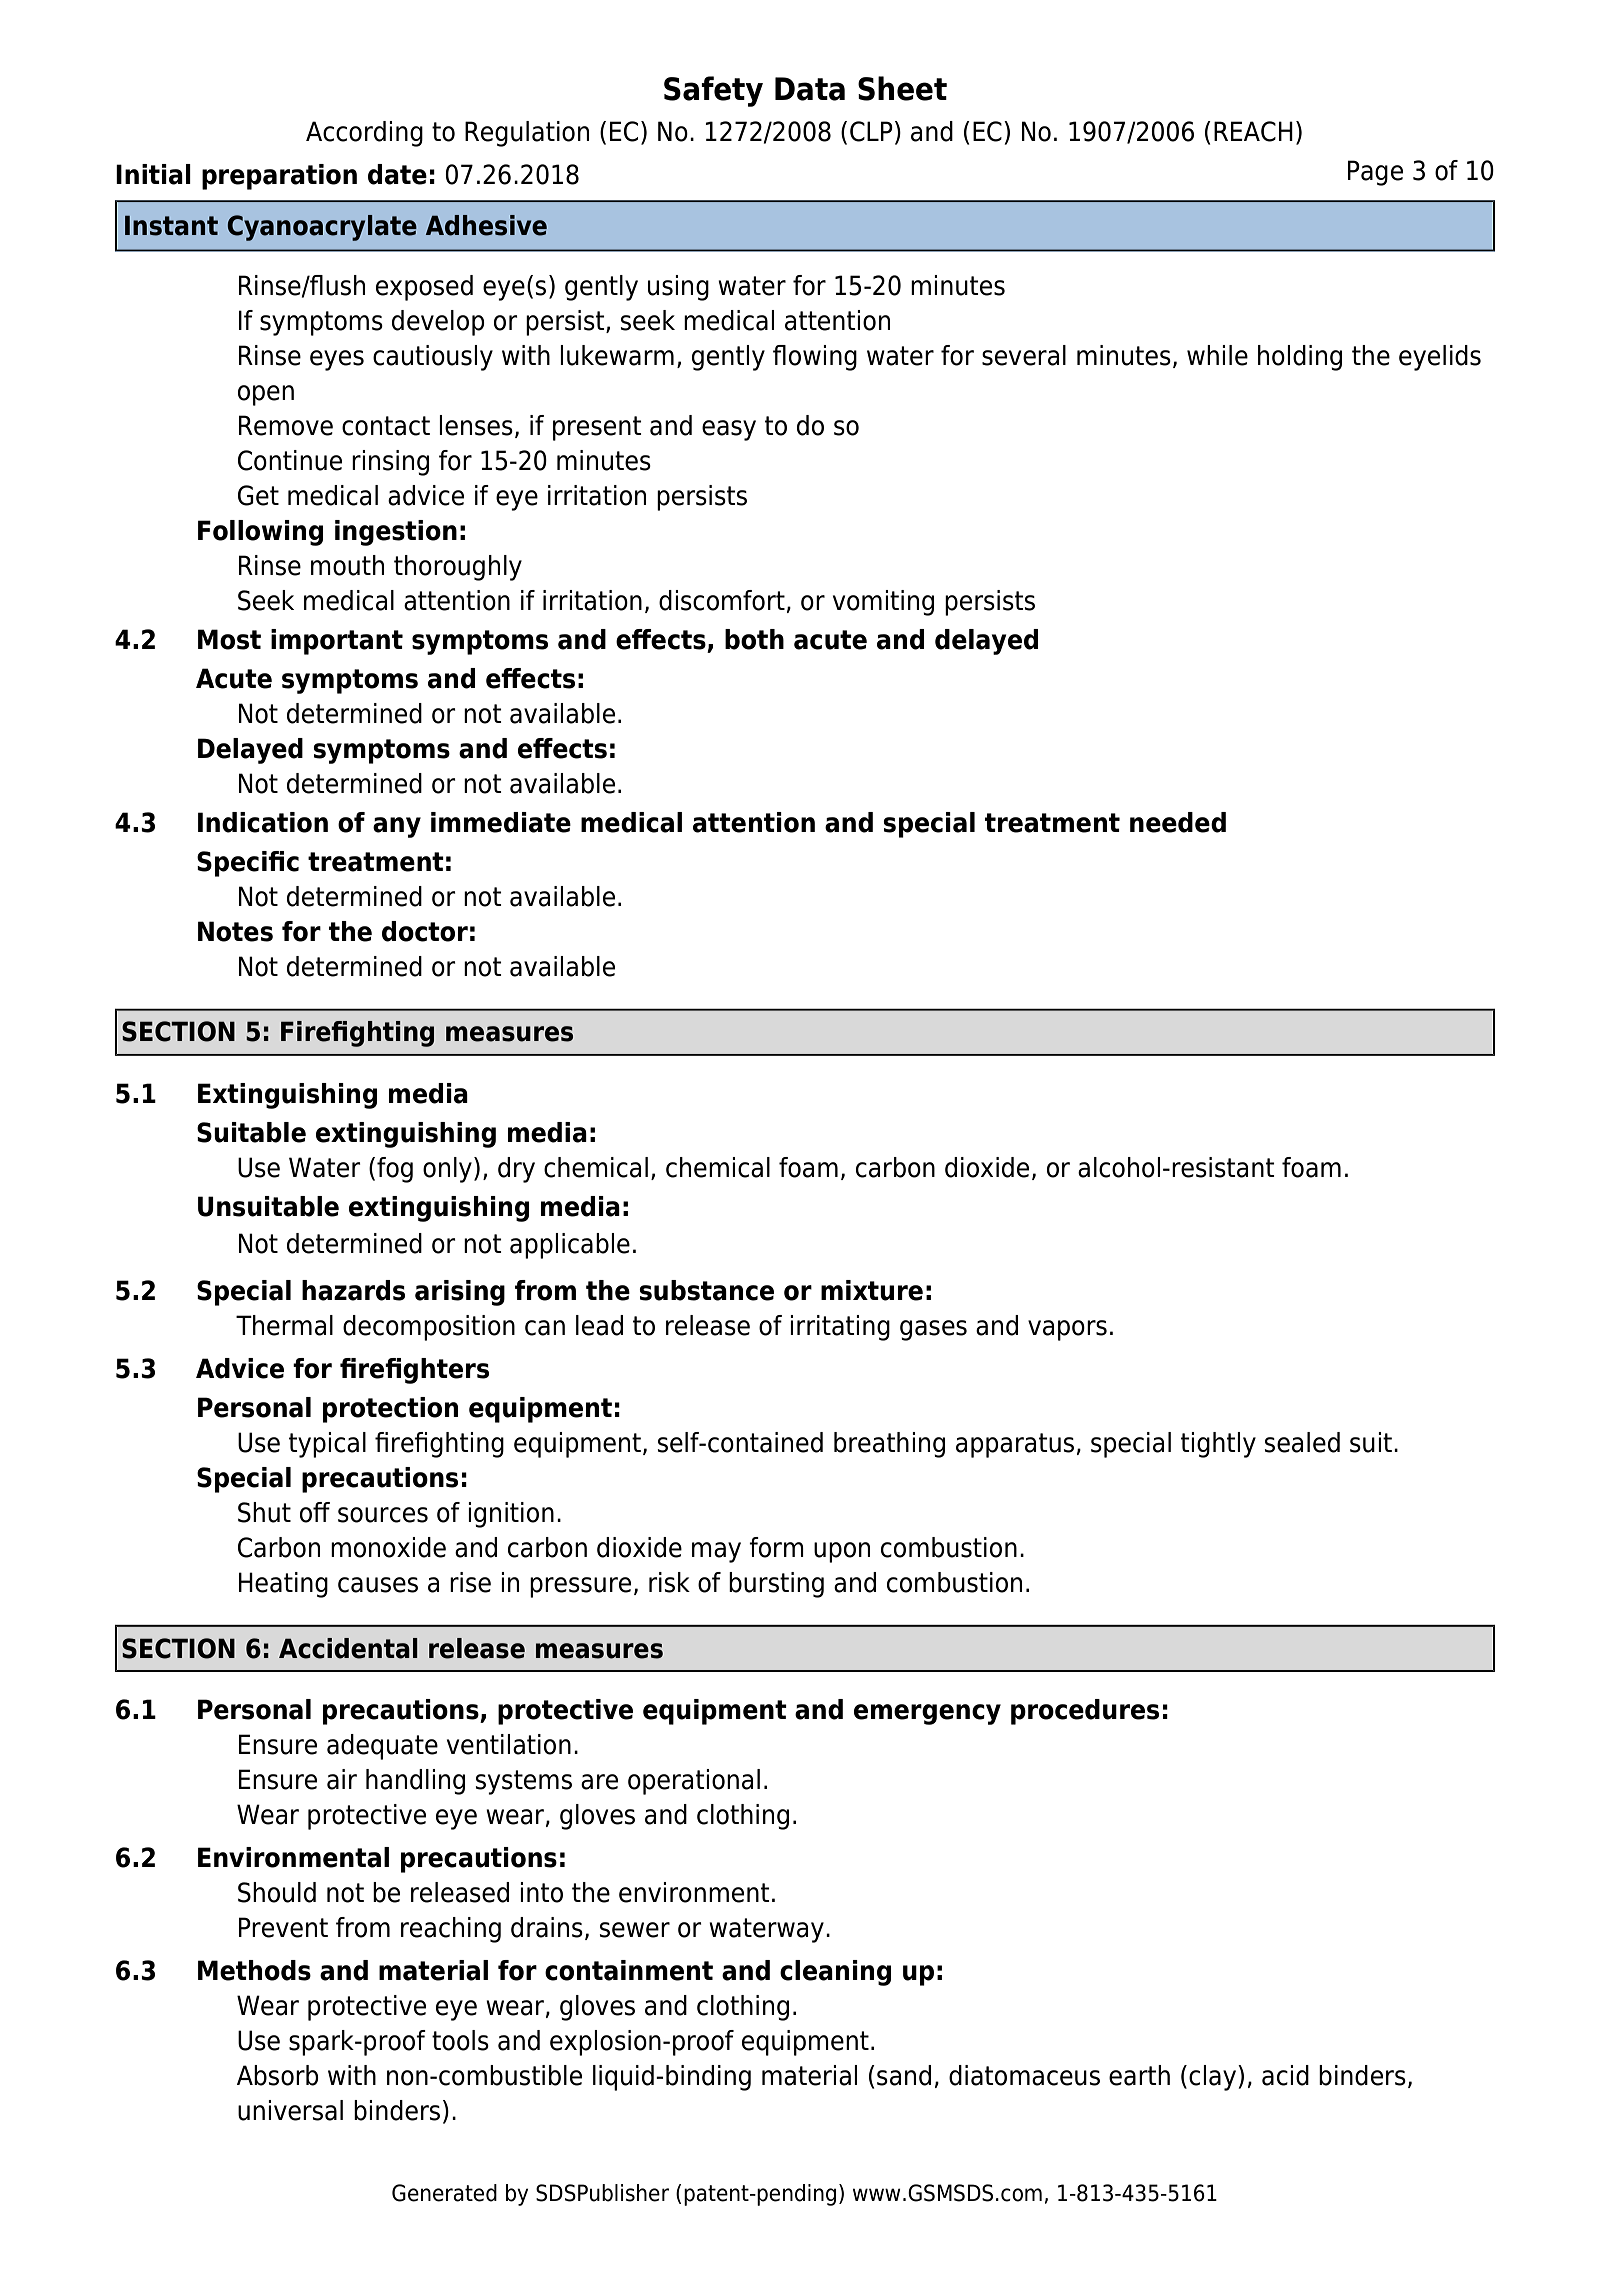 The height and width of the screenshot is (2277, 1610). I want to click on Data, so click(810, 89).
